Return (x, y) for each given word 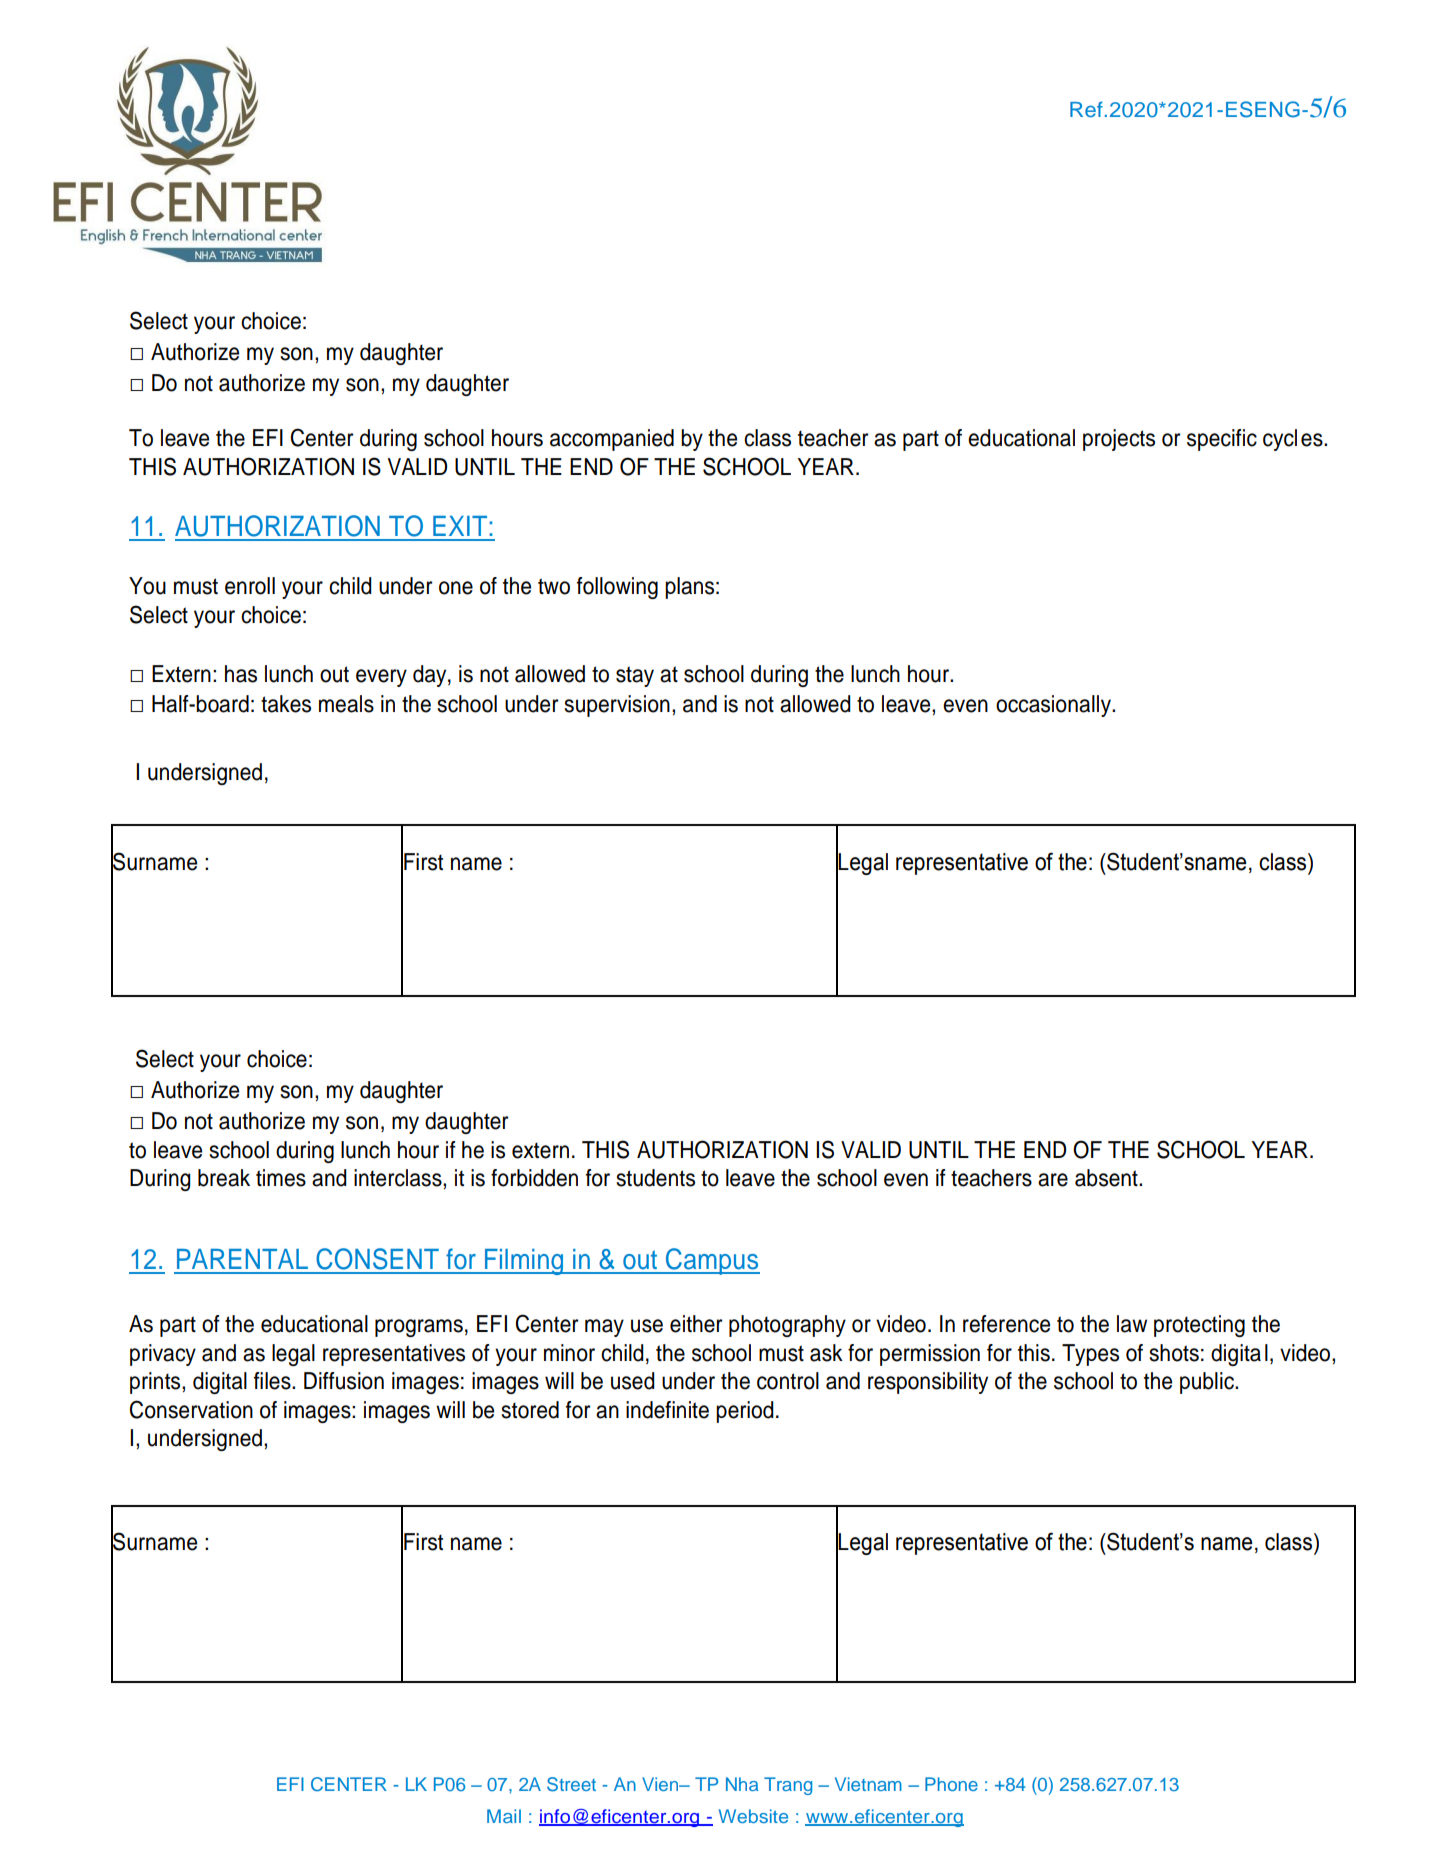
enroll (250, 586)
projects (1119, 440)
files (273, 1381)
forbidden (534, 1178)
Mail (504, 1816)
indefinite (667, 1410)
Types (1090, 1355)
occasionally (1054, 706)
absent (1107, 1178)
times (281, 1178)
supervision (617, 706)
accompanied (612, 440)
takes (286, 704)
